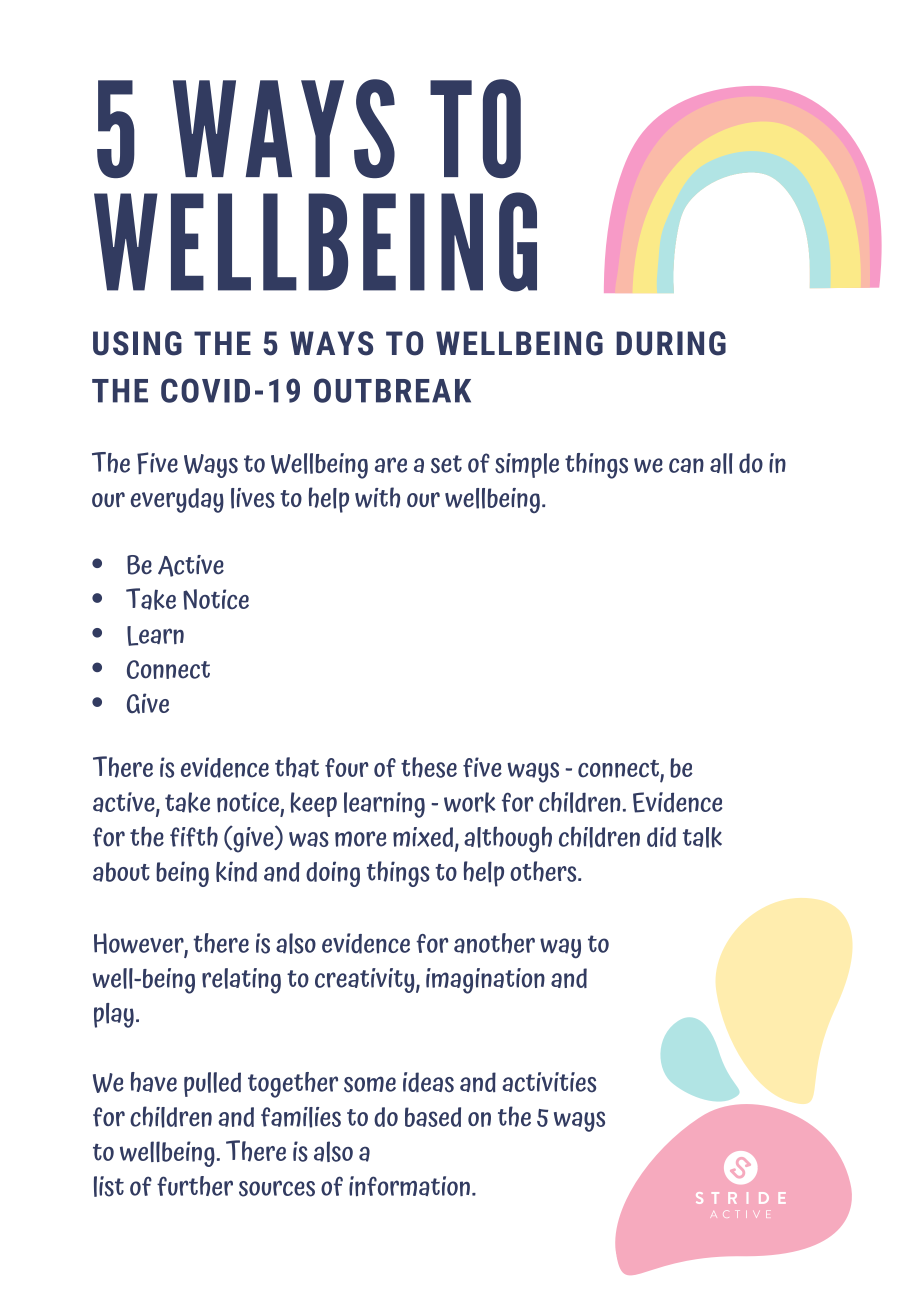 Image resolution: width=924 pixels, height=1308 pixels. What do you see at coordinates (137, 343) in the screenshot?
I see `USING` at bounding box center [137, 343].
